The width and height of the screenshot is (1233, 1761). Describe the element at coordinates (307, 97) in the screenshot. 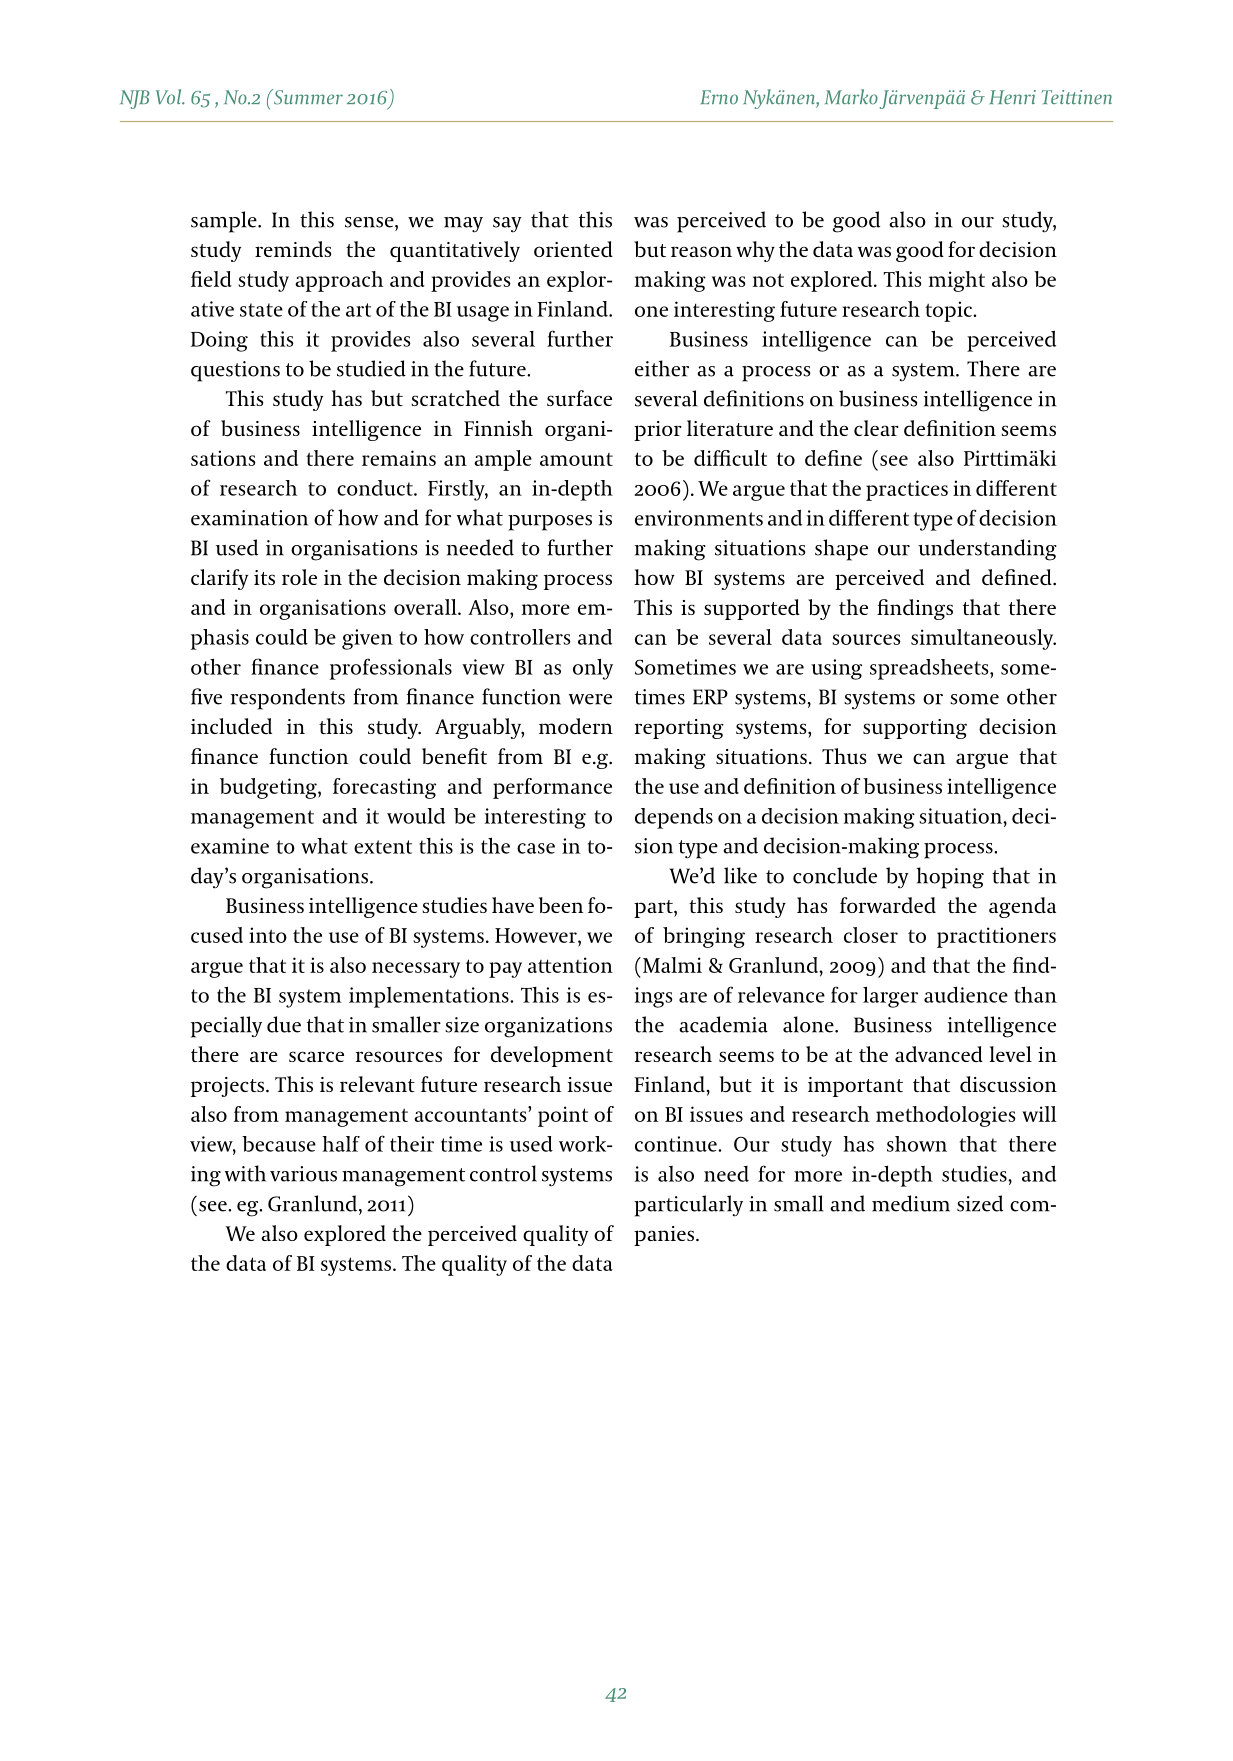

I see `Summer` at that location.
